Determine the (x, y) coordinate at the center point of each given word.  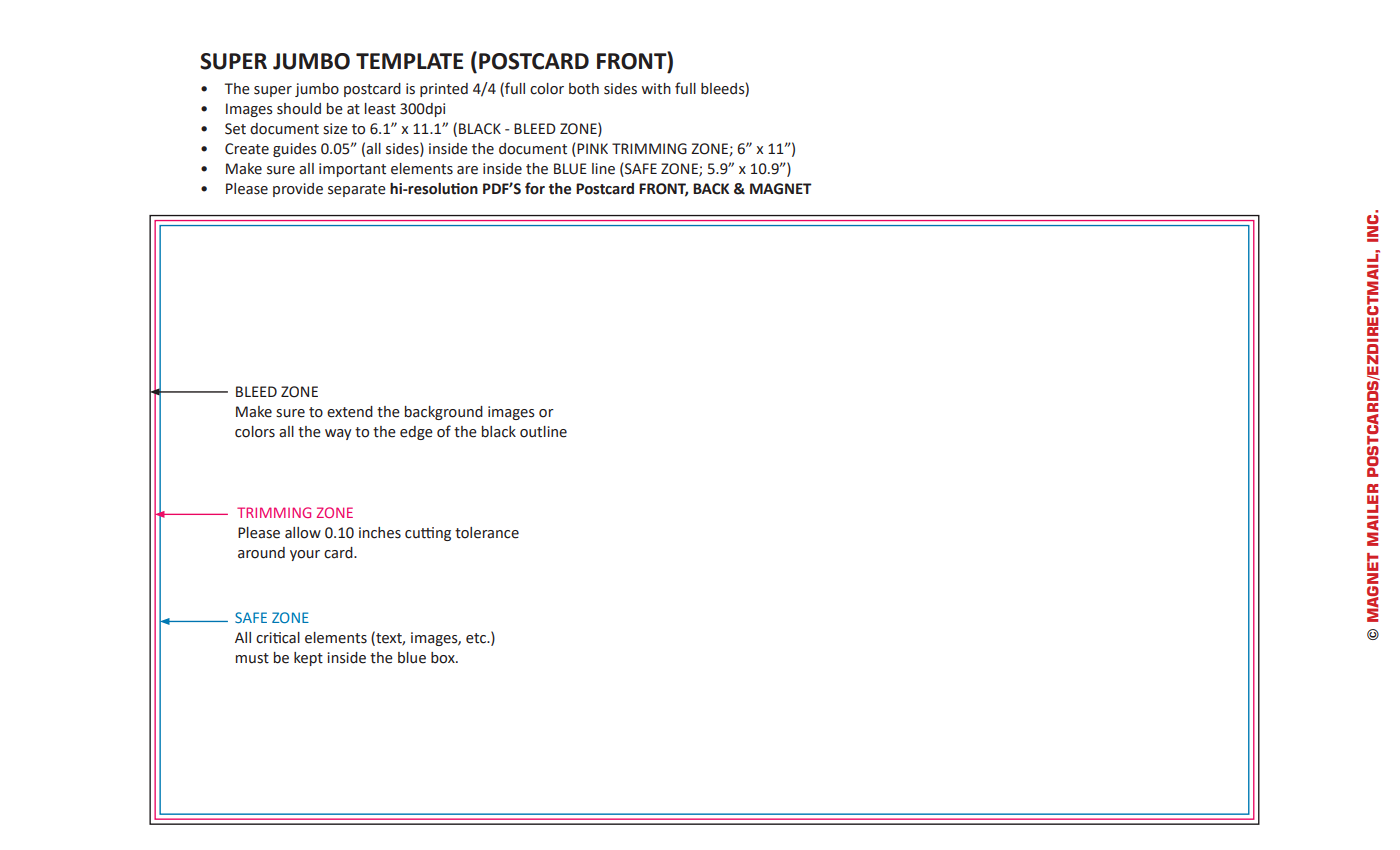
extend (350, 412)
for (535, 188)
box (444, 658)
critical (278, 638)
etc (477, 638)
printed (444, 90)
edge (416, 433)
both (584, 89)
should (299, 109)
